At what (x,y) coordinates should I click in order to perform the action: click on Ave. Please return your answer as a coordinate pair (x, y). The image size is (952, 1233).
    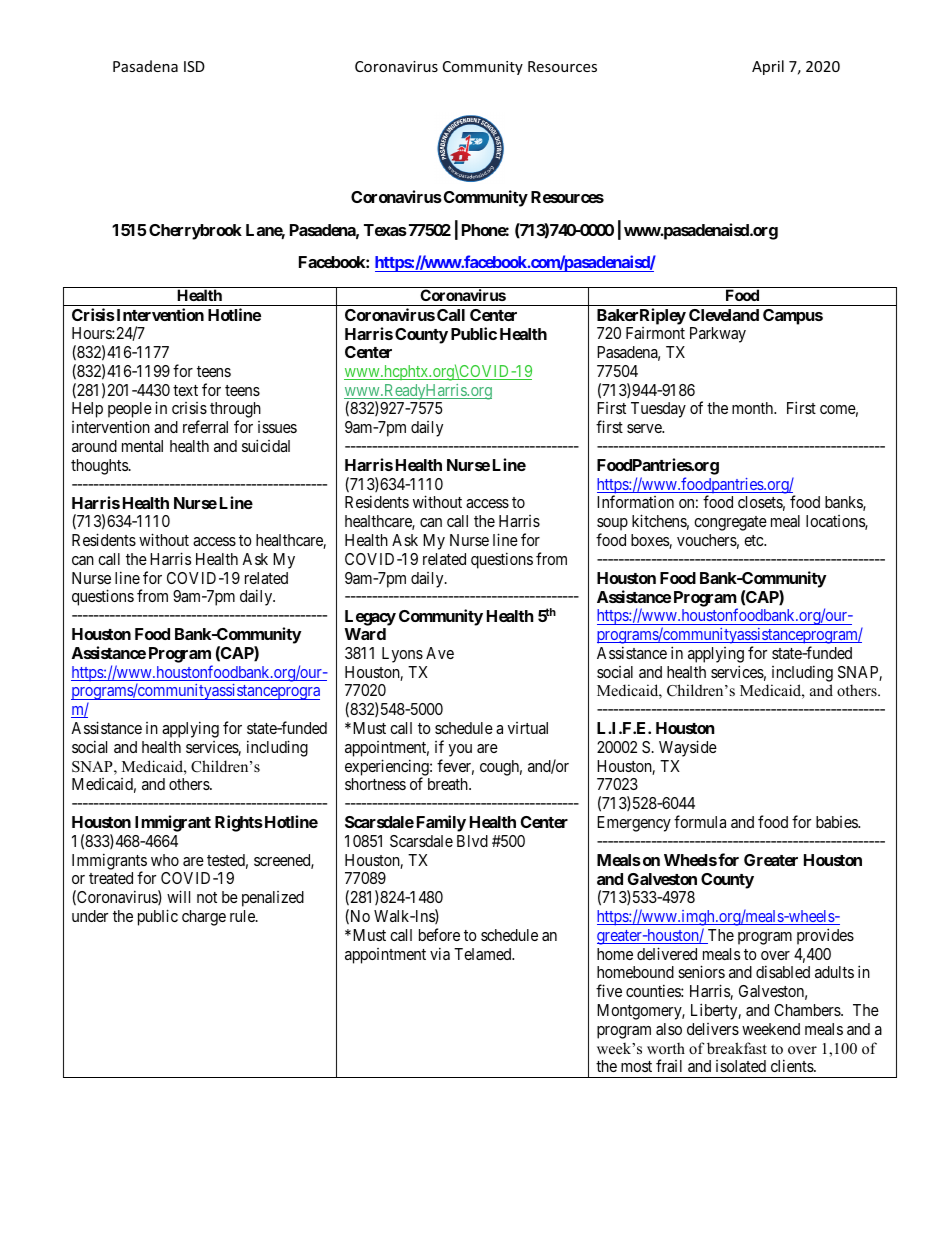
    Looking at the image, I should click on (440, 653).
